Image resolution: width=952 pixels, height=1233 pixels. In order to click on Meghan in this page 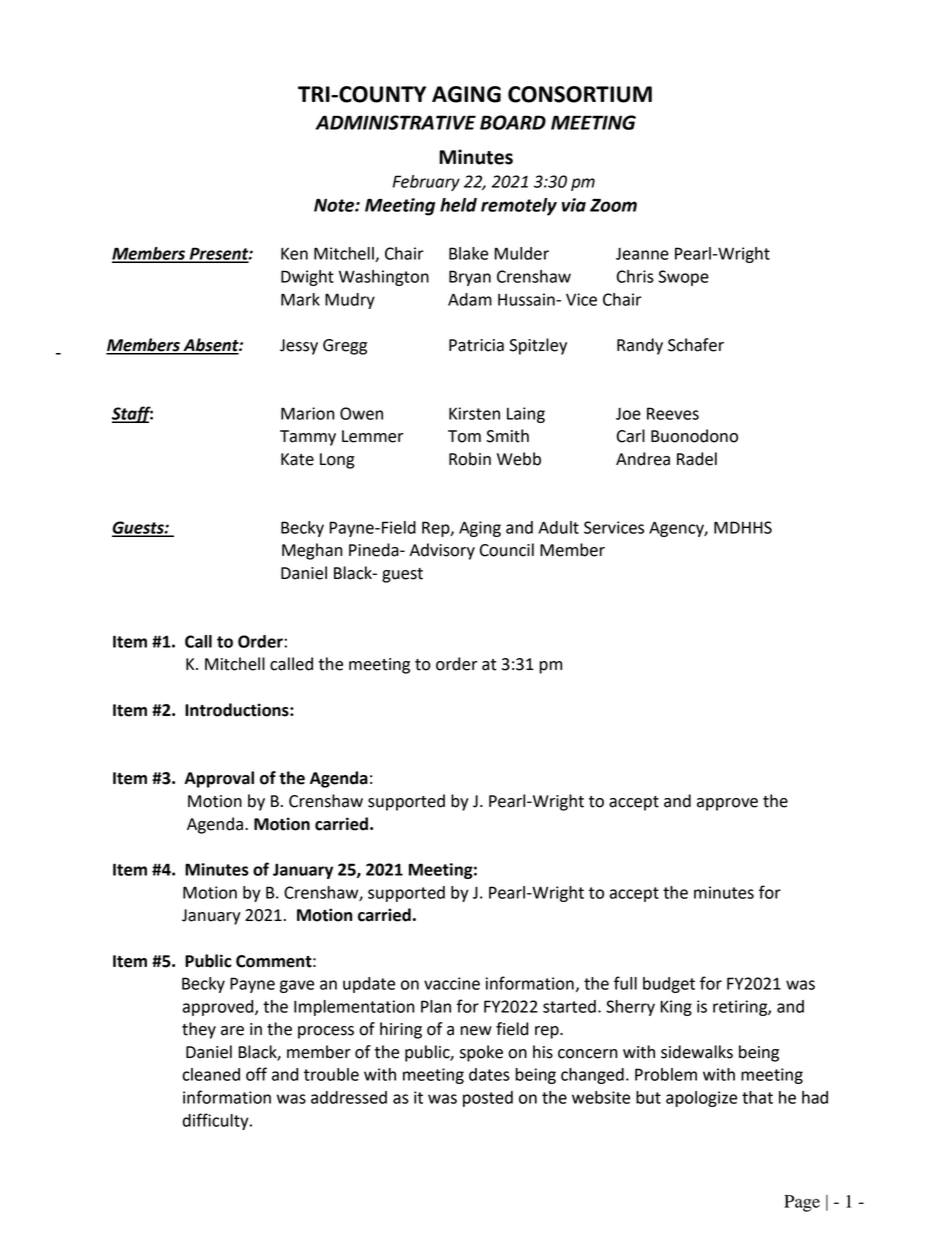, I will do `click(312, 551)`.
